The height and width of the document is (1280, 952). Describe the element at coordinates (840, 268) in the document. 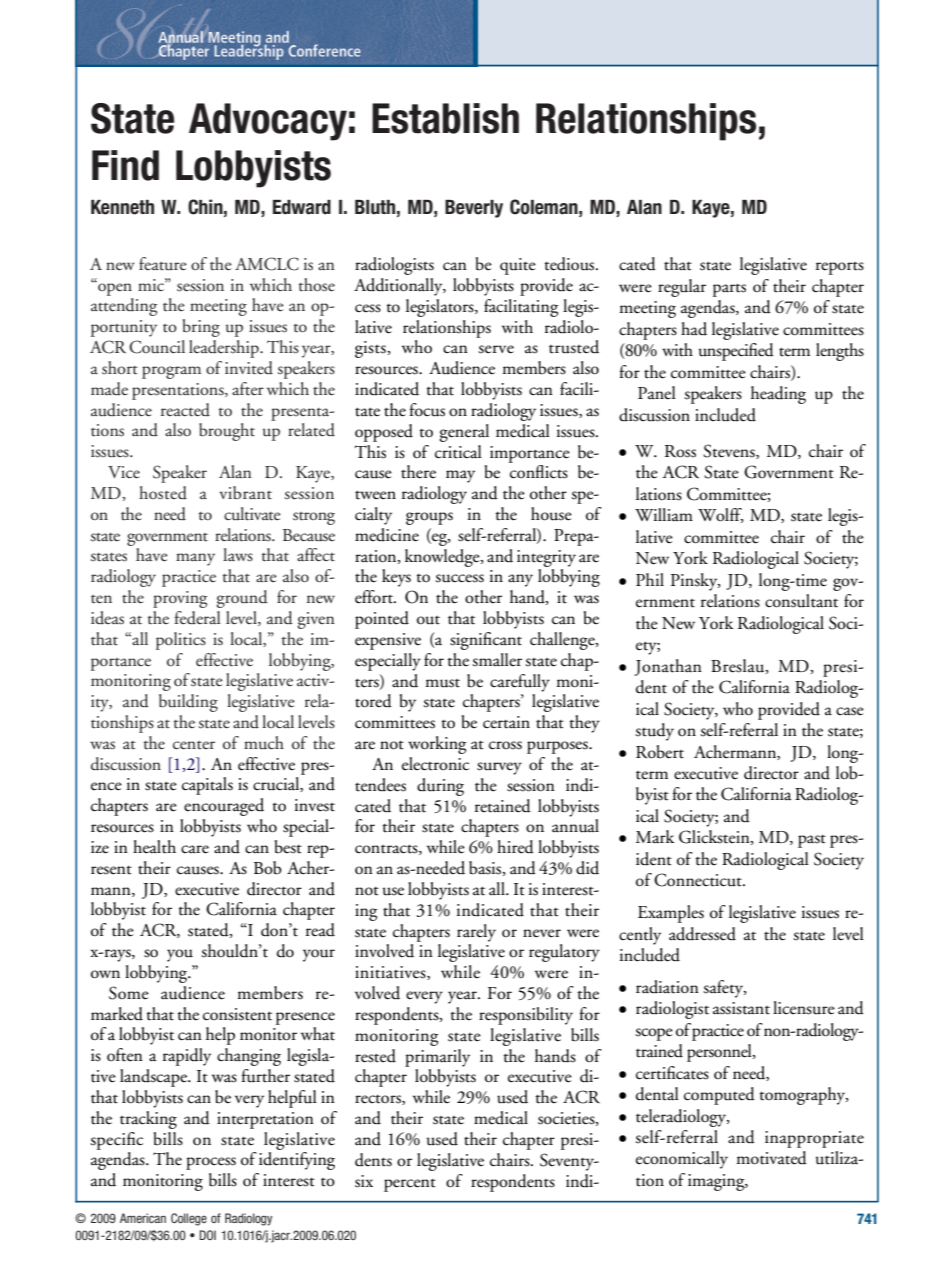

I see `reports` at that location.
